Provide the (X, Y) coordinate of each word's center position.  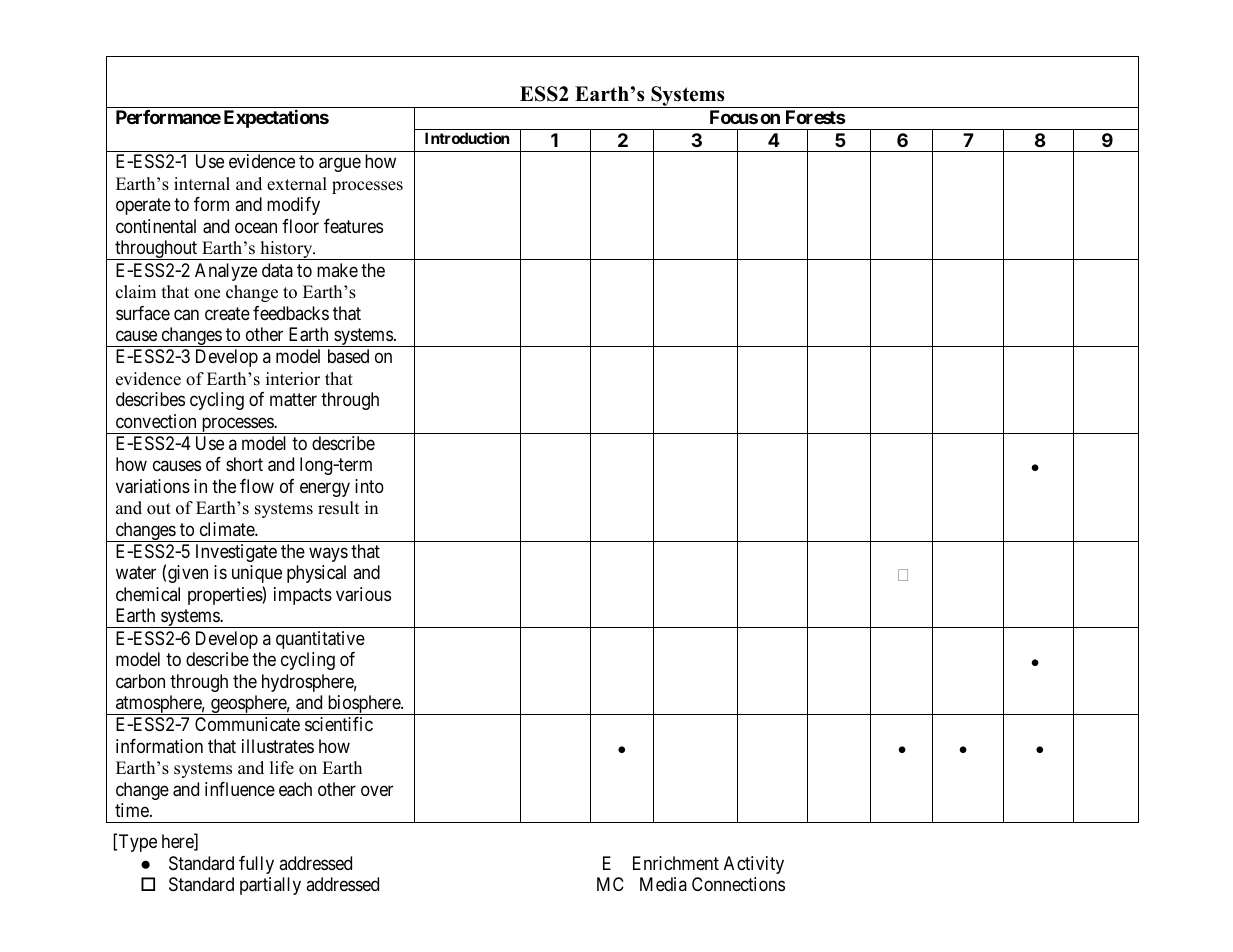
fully (256, 865)
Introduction (467, 138)
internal (202, 184)
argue (340, 165)
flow (257, 486)
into (369, 486)
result (339, 508)
